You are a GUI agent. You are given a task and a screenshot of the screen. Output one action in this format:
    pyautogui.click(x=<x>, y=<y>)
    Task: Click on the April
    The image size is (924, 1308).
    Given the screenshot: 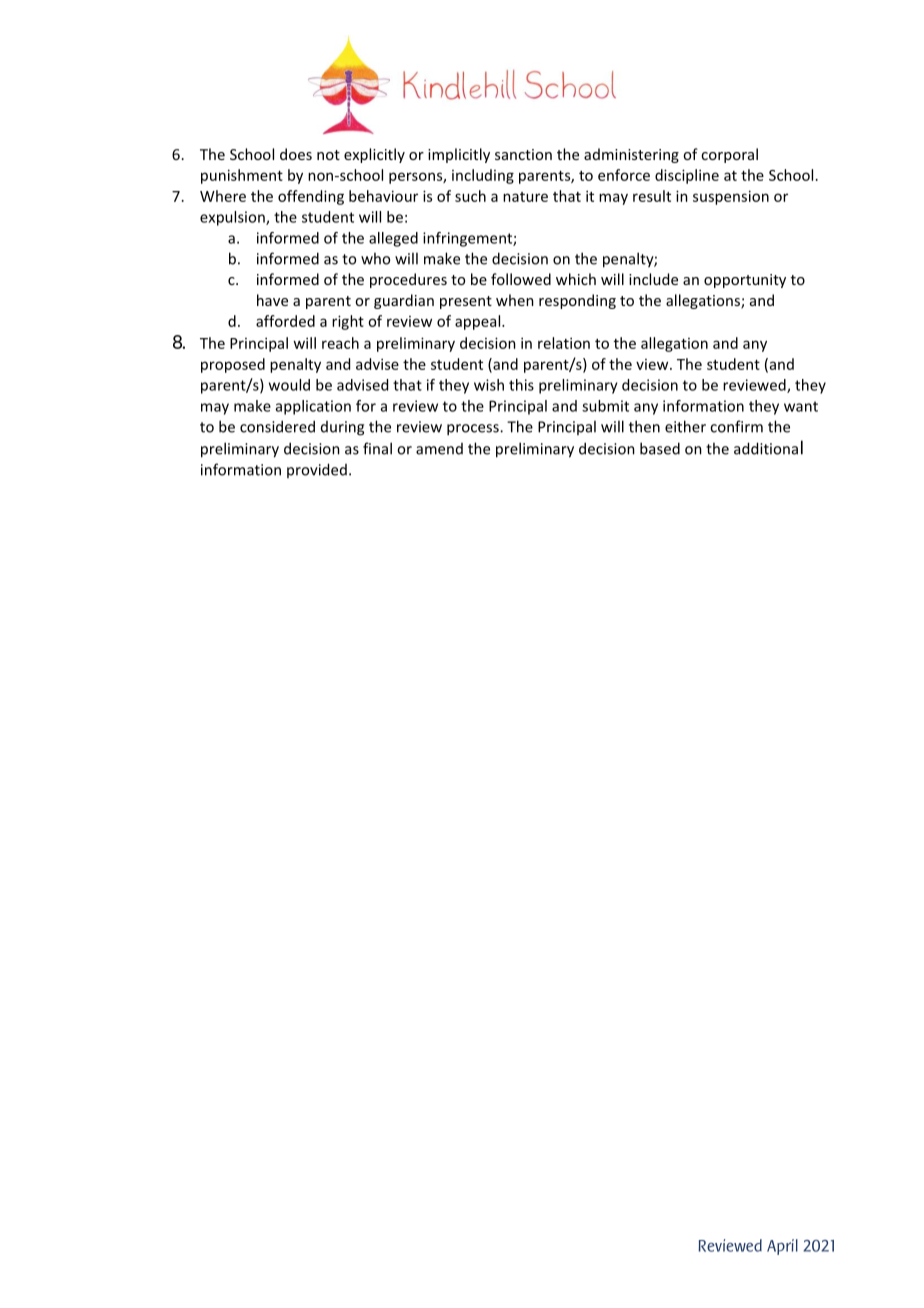 What is the action you would take?
    pyautogui.click(x=782, y=1247)
